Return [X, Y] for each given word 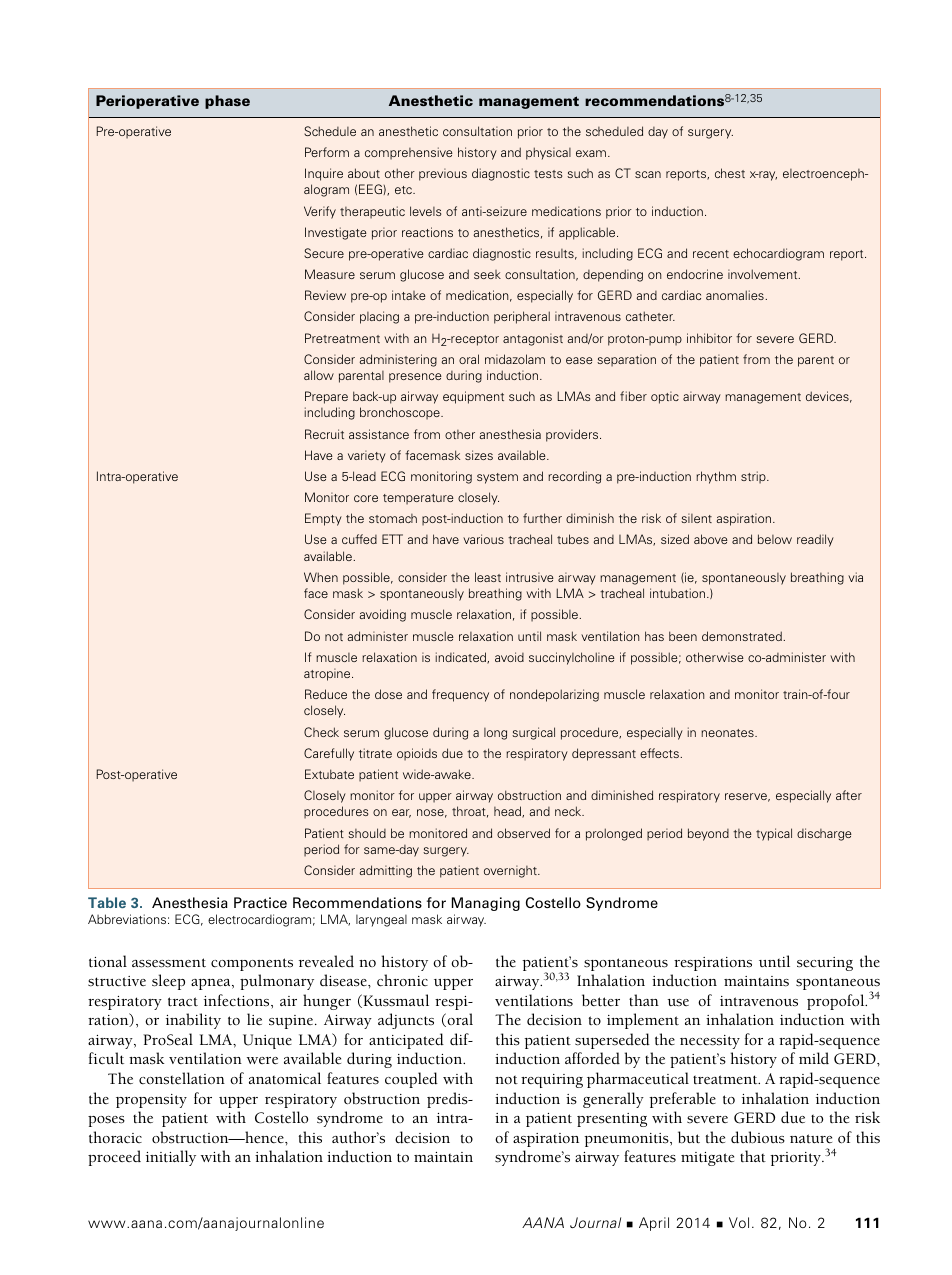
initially [171, 1158]
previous [443, 174]
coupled [411, 1080]
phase [227, 102]
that [753, 1156]
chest [730, 173]
